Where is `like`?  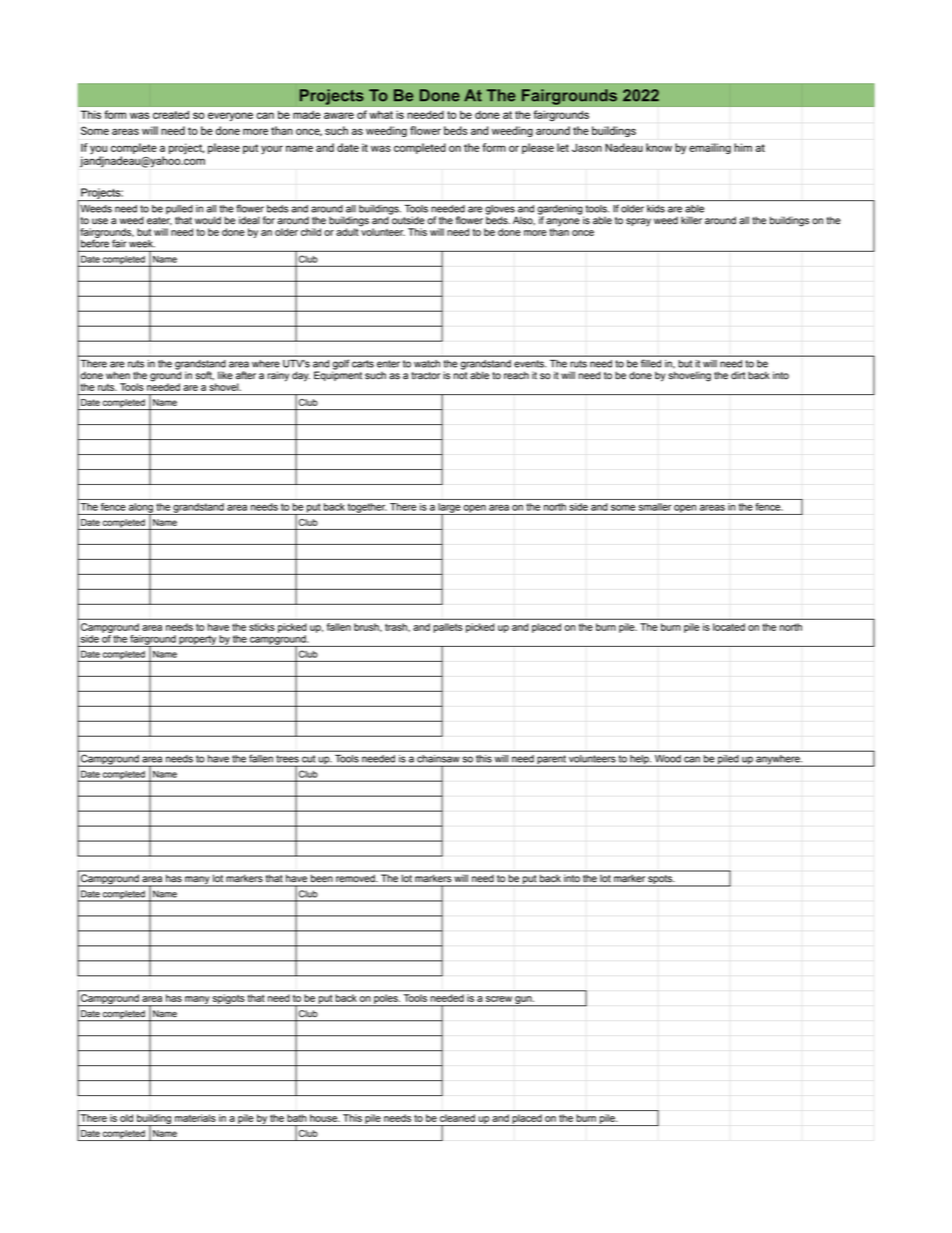
like is located at coordinates (225, 375).
